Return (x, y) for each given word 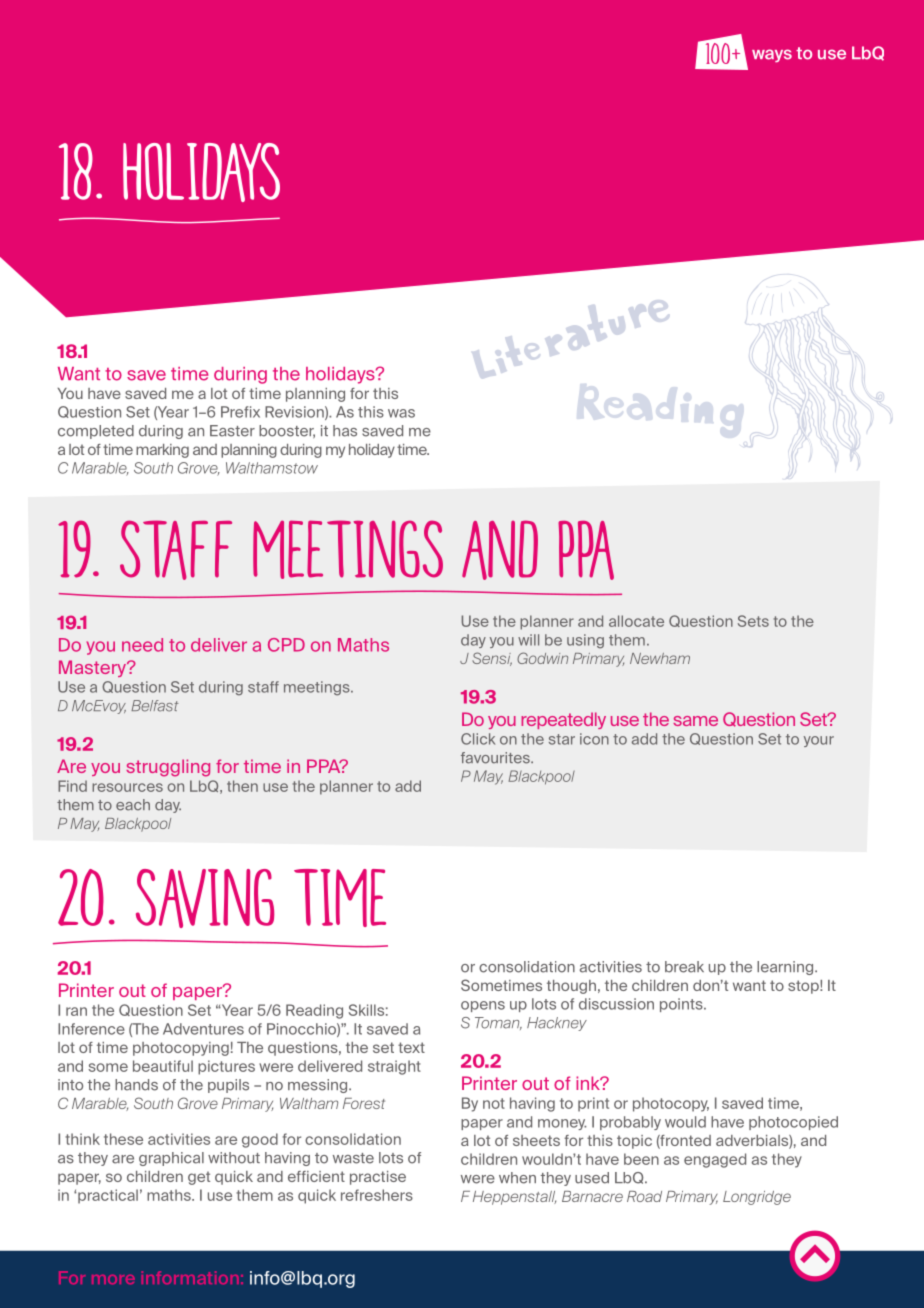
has (345, 431)
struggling (168, 768)
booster (287, 431)
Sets (753, 621)
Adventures (203, 1029)
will (528, 640)
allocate (636, 621)
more (113, 1279)
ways (772, 55)
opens (483, 1006)
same (695, 721)
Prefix (240, 412)
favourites (496, 758)
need (142, 645)
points (682, 1005)
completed (96, 432)
